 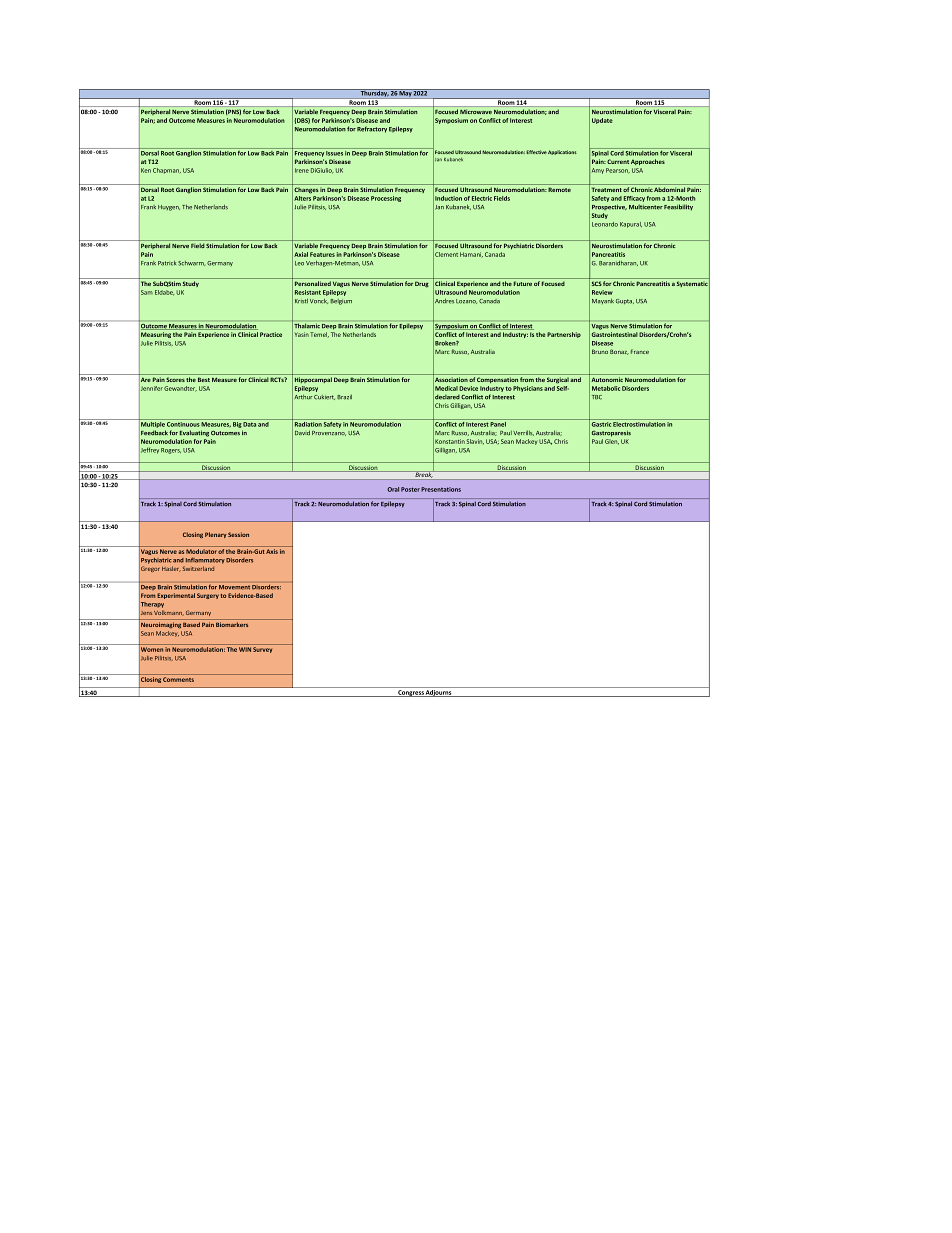 I want to click on Patrick, so click(x=167, y=263).
